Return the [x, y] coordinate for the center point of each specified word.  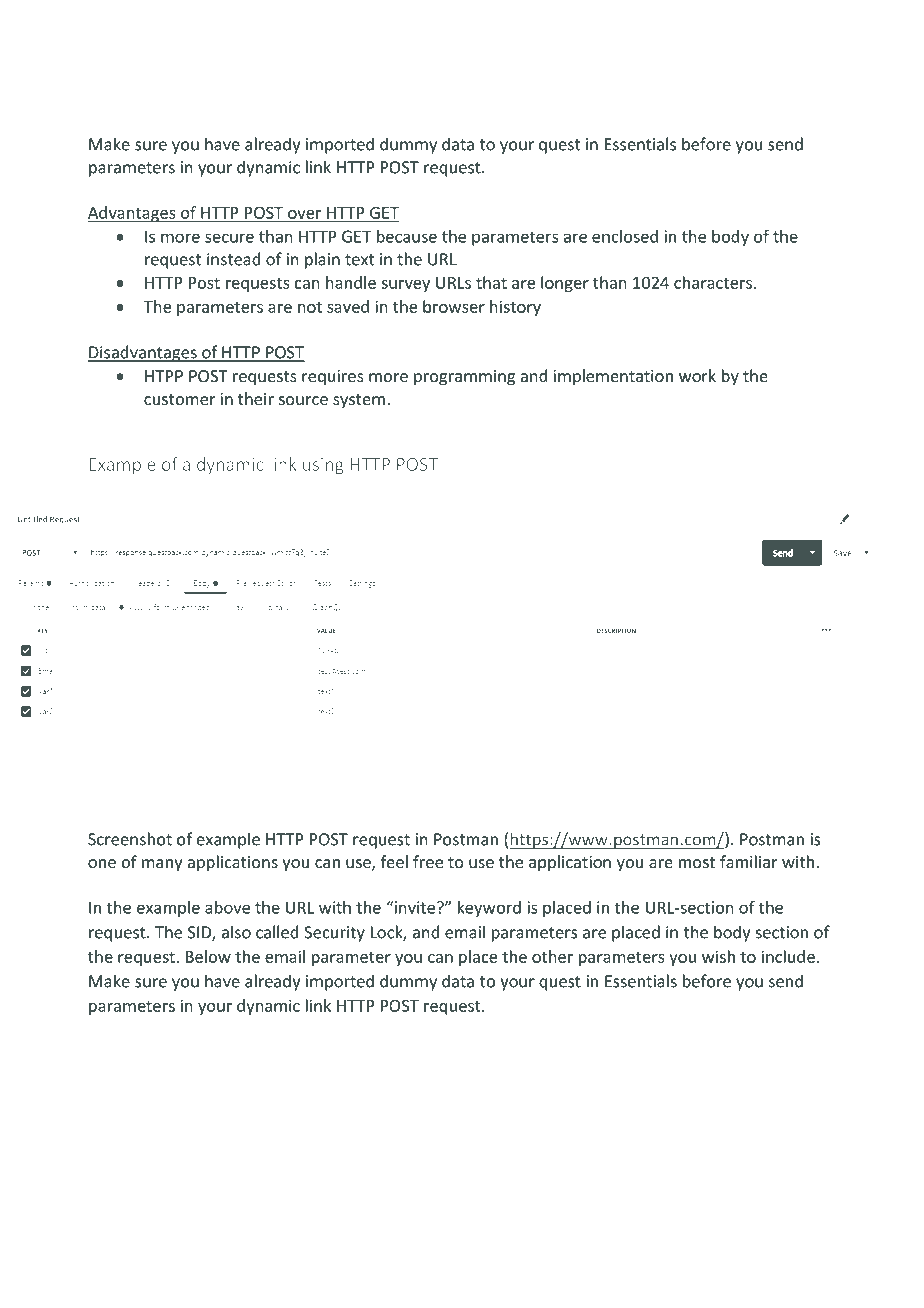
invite [416, 907]
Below [208, 956]
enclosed [625, 236]
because [407, 236]
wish [718, 956]
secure [229, 238]
